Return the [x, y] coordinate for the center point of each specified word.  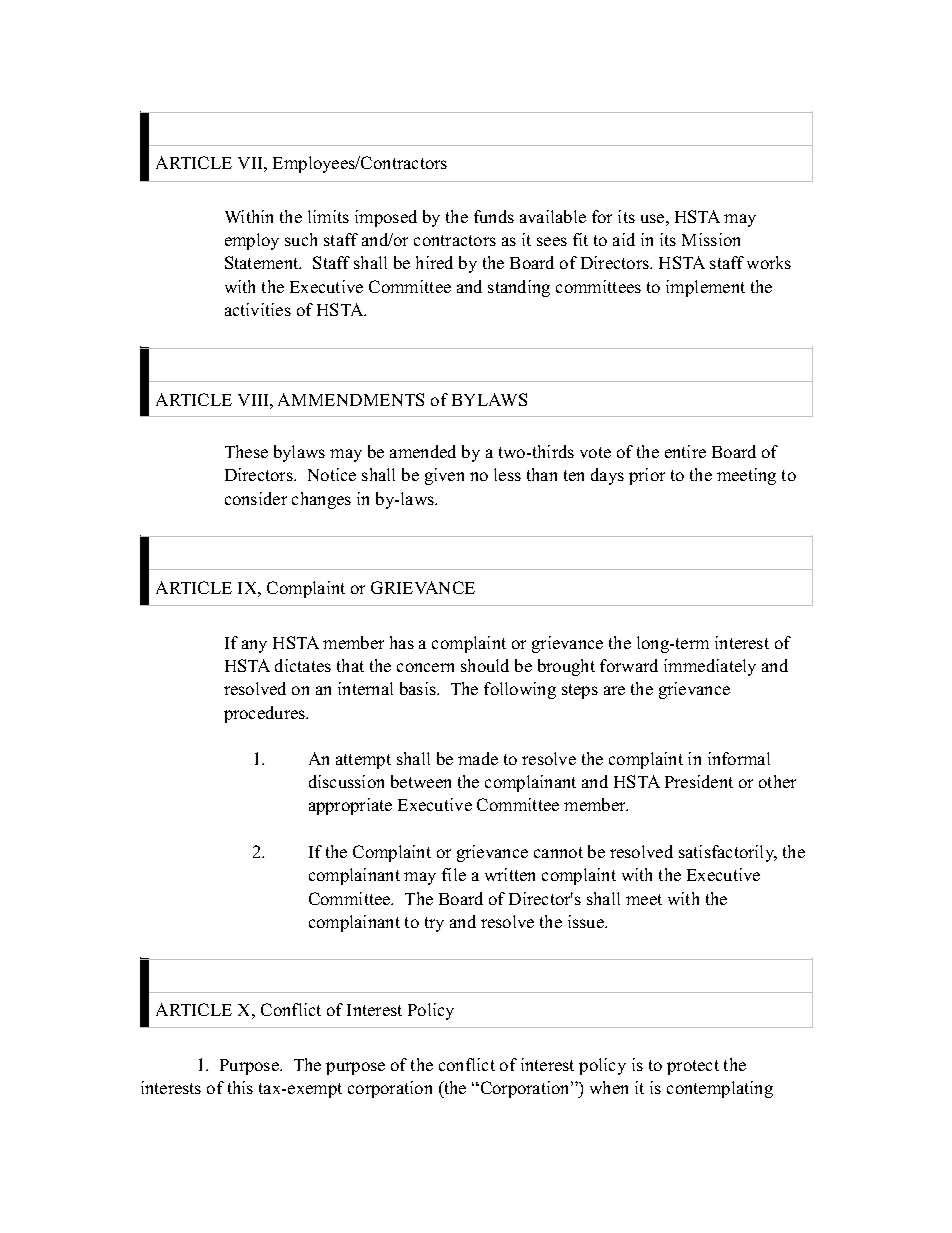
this [240, 1087]
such [301, 239]
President [699, 781]
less [507, 474]
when [609, 1087]
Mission [711, 239]
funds [494, 216]
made [478, 758]
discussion [346, 781]
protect [693, 1067]
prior [647, 476]
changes [321, 500]
